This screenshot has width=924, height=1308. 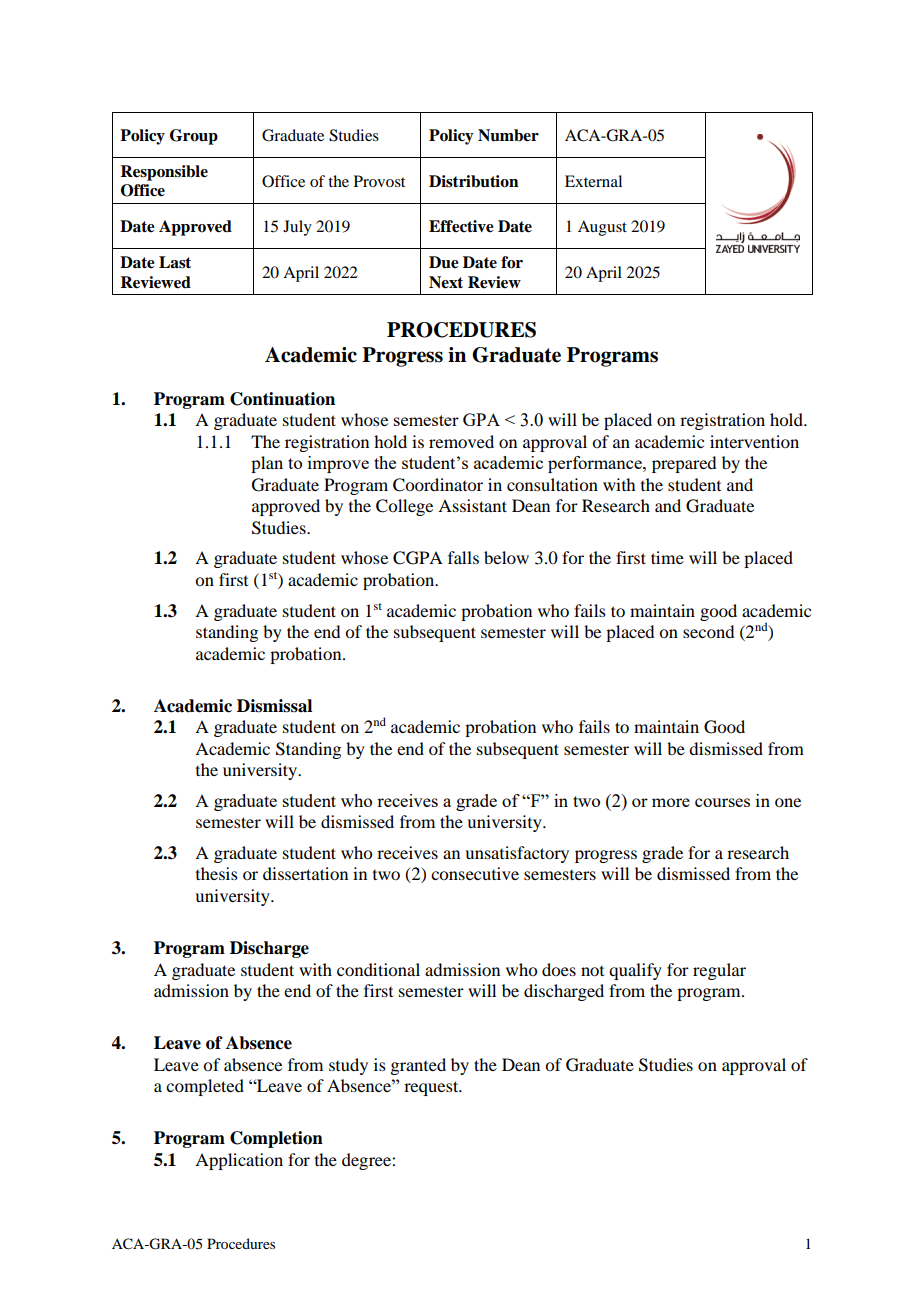 What do you see at coordinates (593, 181) in the screenshot?
I see `External` at bounding box center [593, 181].
